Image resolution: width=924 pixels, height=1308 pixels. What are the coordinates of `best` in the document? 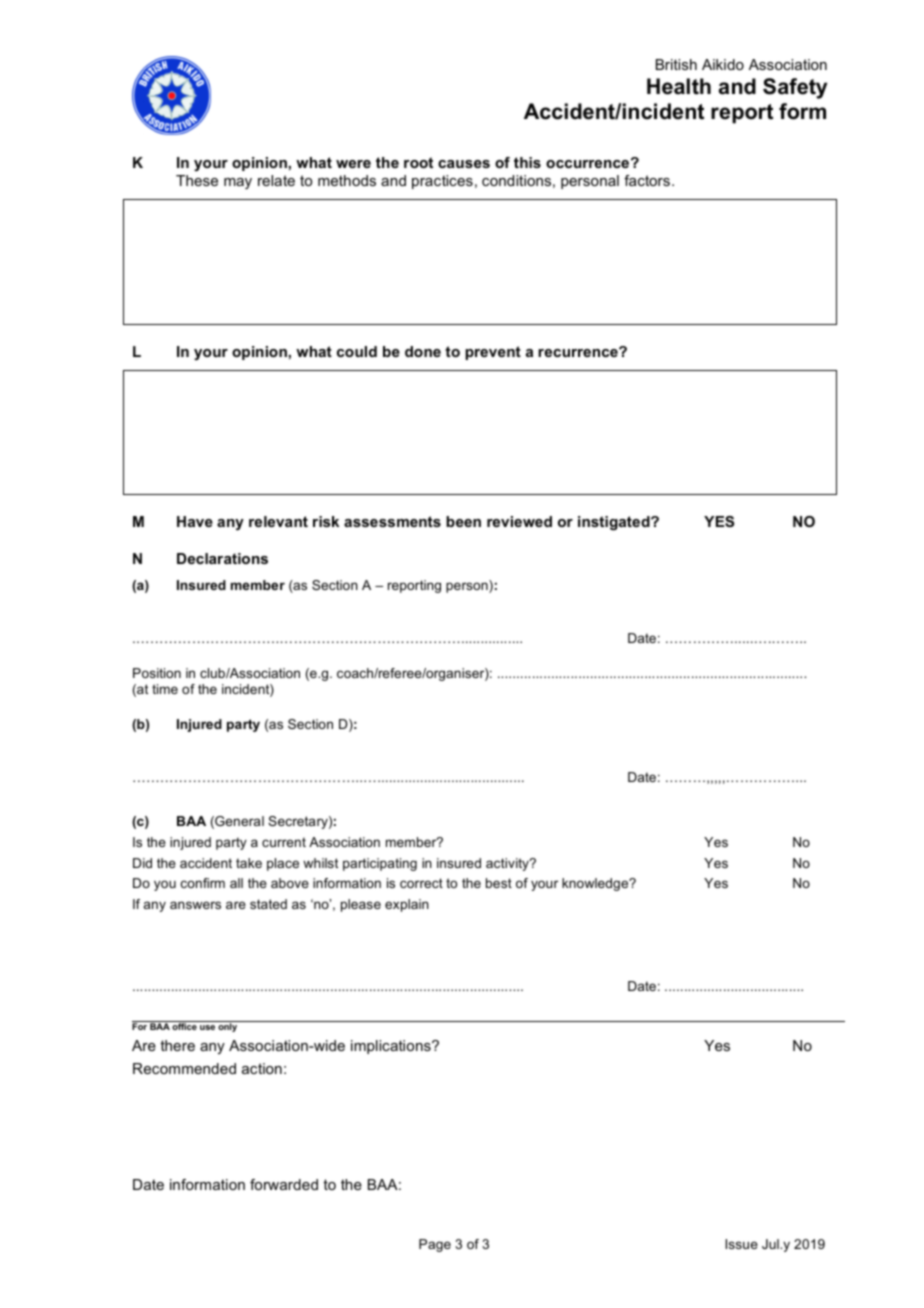 It's located at (499, 883).
